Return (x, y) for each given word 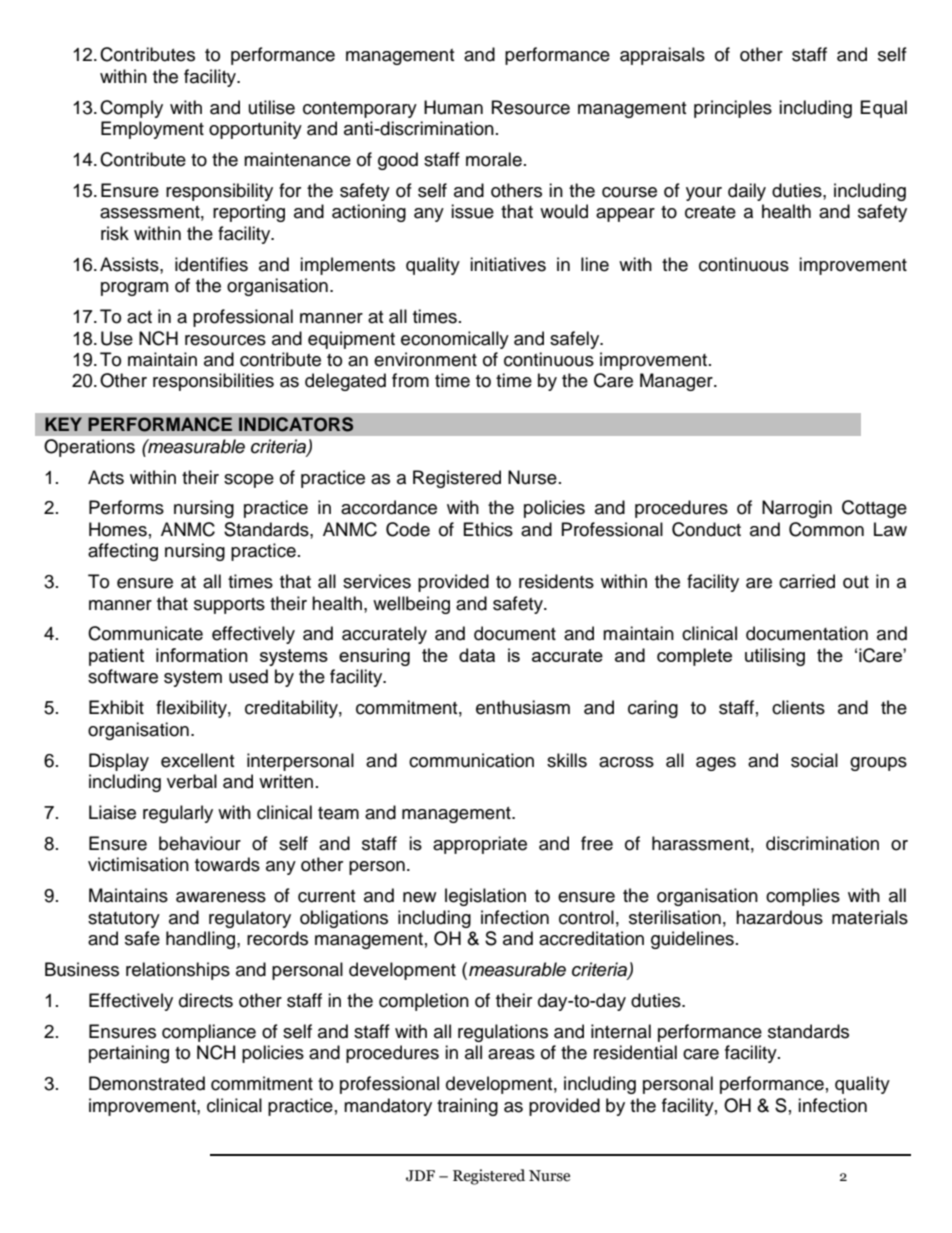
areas (511, 1054)
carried (807, 581)
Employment (152, 130)
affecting (123, 552)
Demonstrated (147, 1083)
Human (453, 107)
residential (635, 1052)
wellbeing (411, 605)
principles (733, 109)
